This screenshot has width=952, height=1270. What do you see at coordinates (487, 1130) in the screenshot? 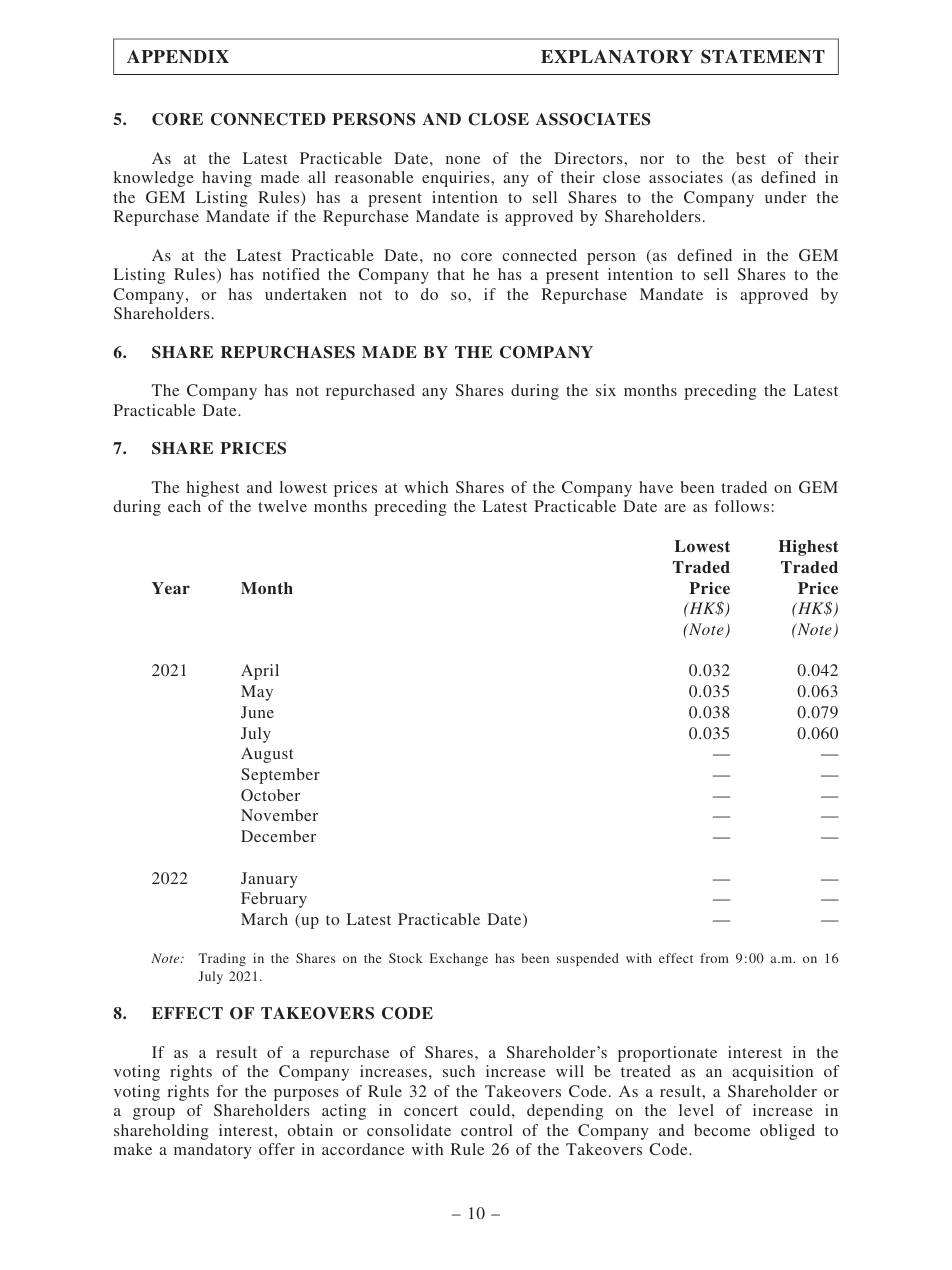
I see `control` at bounding box center [487, 1130].
